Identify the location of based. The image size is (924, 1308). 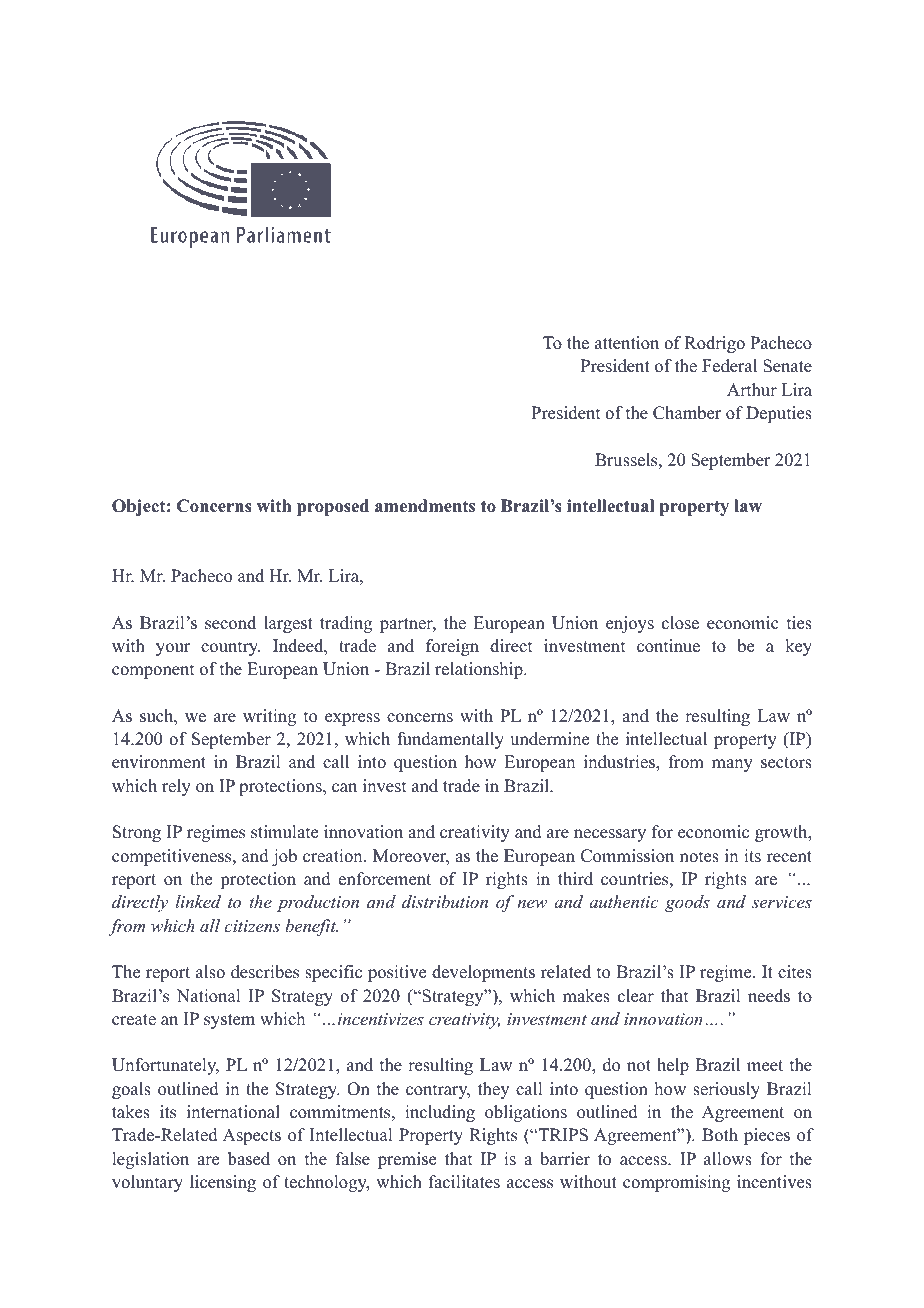
(249, 1159).
